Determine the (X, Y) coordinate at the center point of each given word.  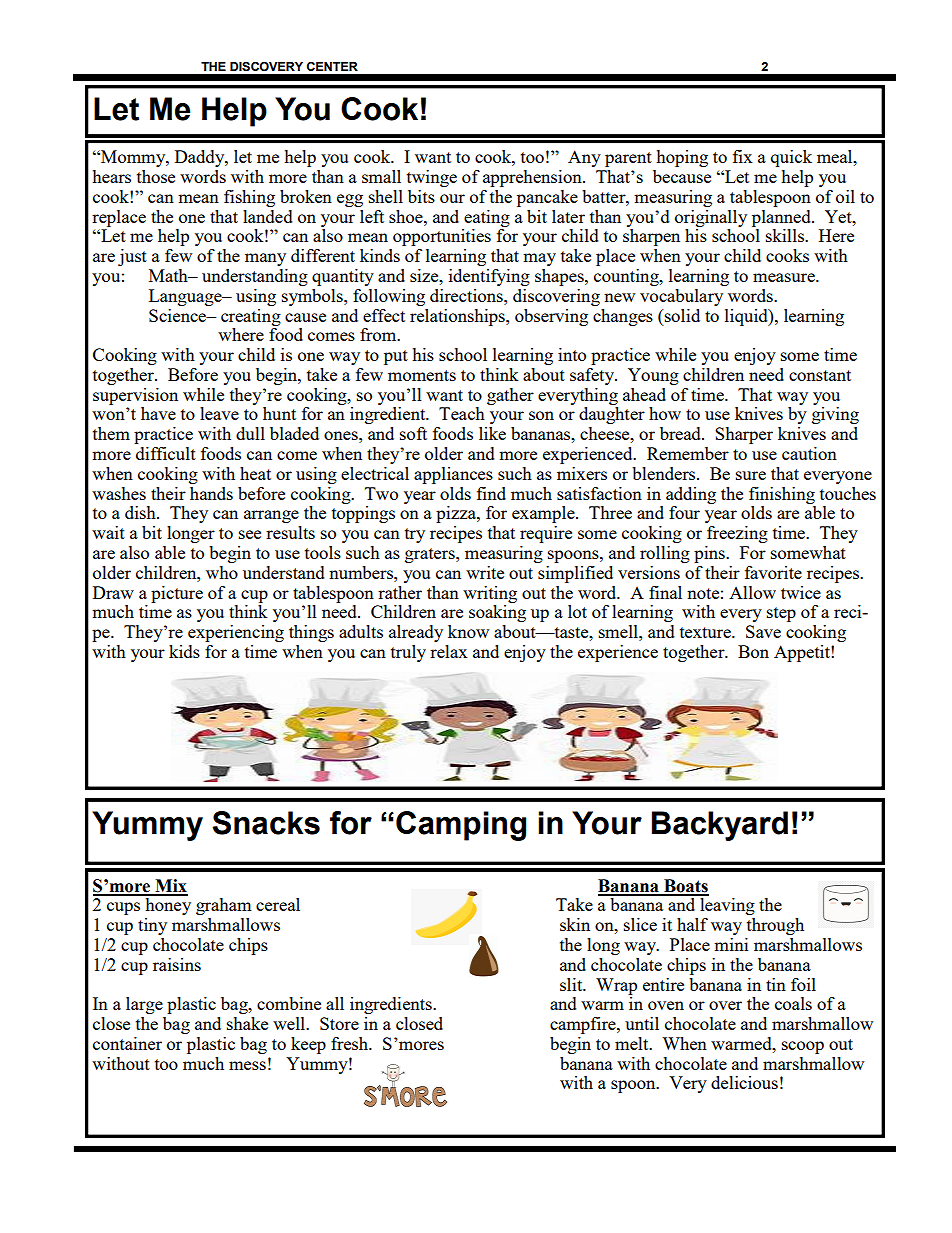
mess (247, 1065)
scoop (803, 1047)
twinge (432, 178)
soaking (497, 613)
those (156, 176)
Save (763, 631)
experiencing (236, 633)
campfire (584, 1025)
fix (743, 156)
